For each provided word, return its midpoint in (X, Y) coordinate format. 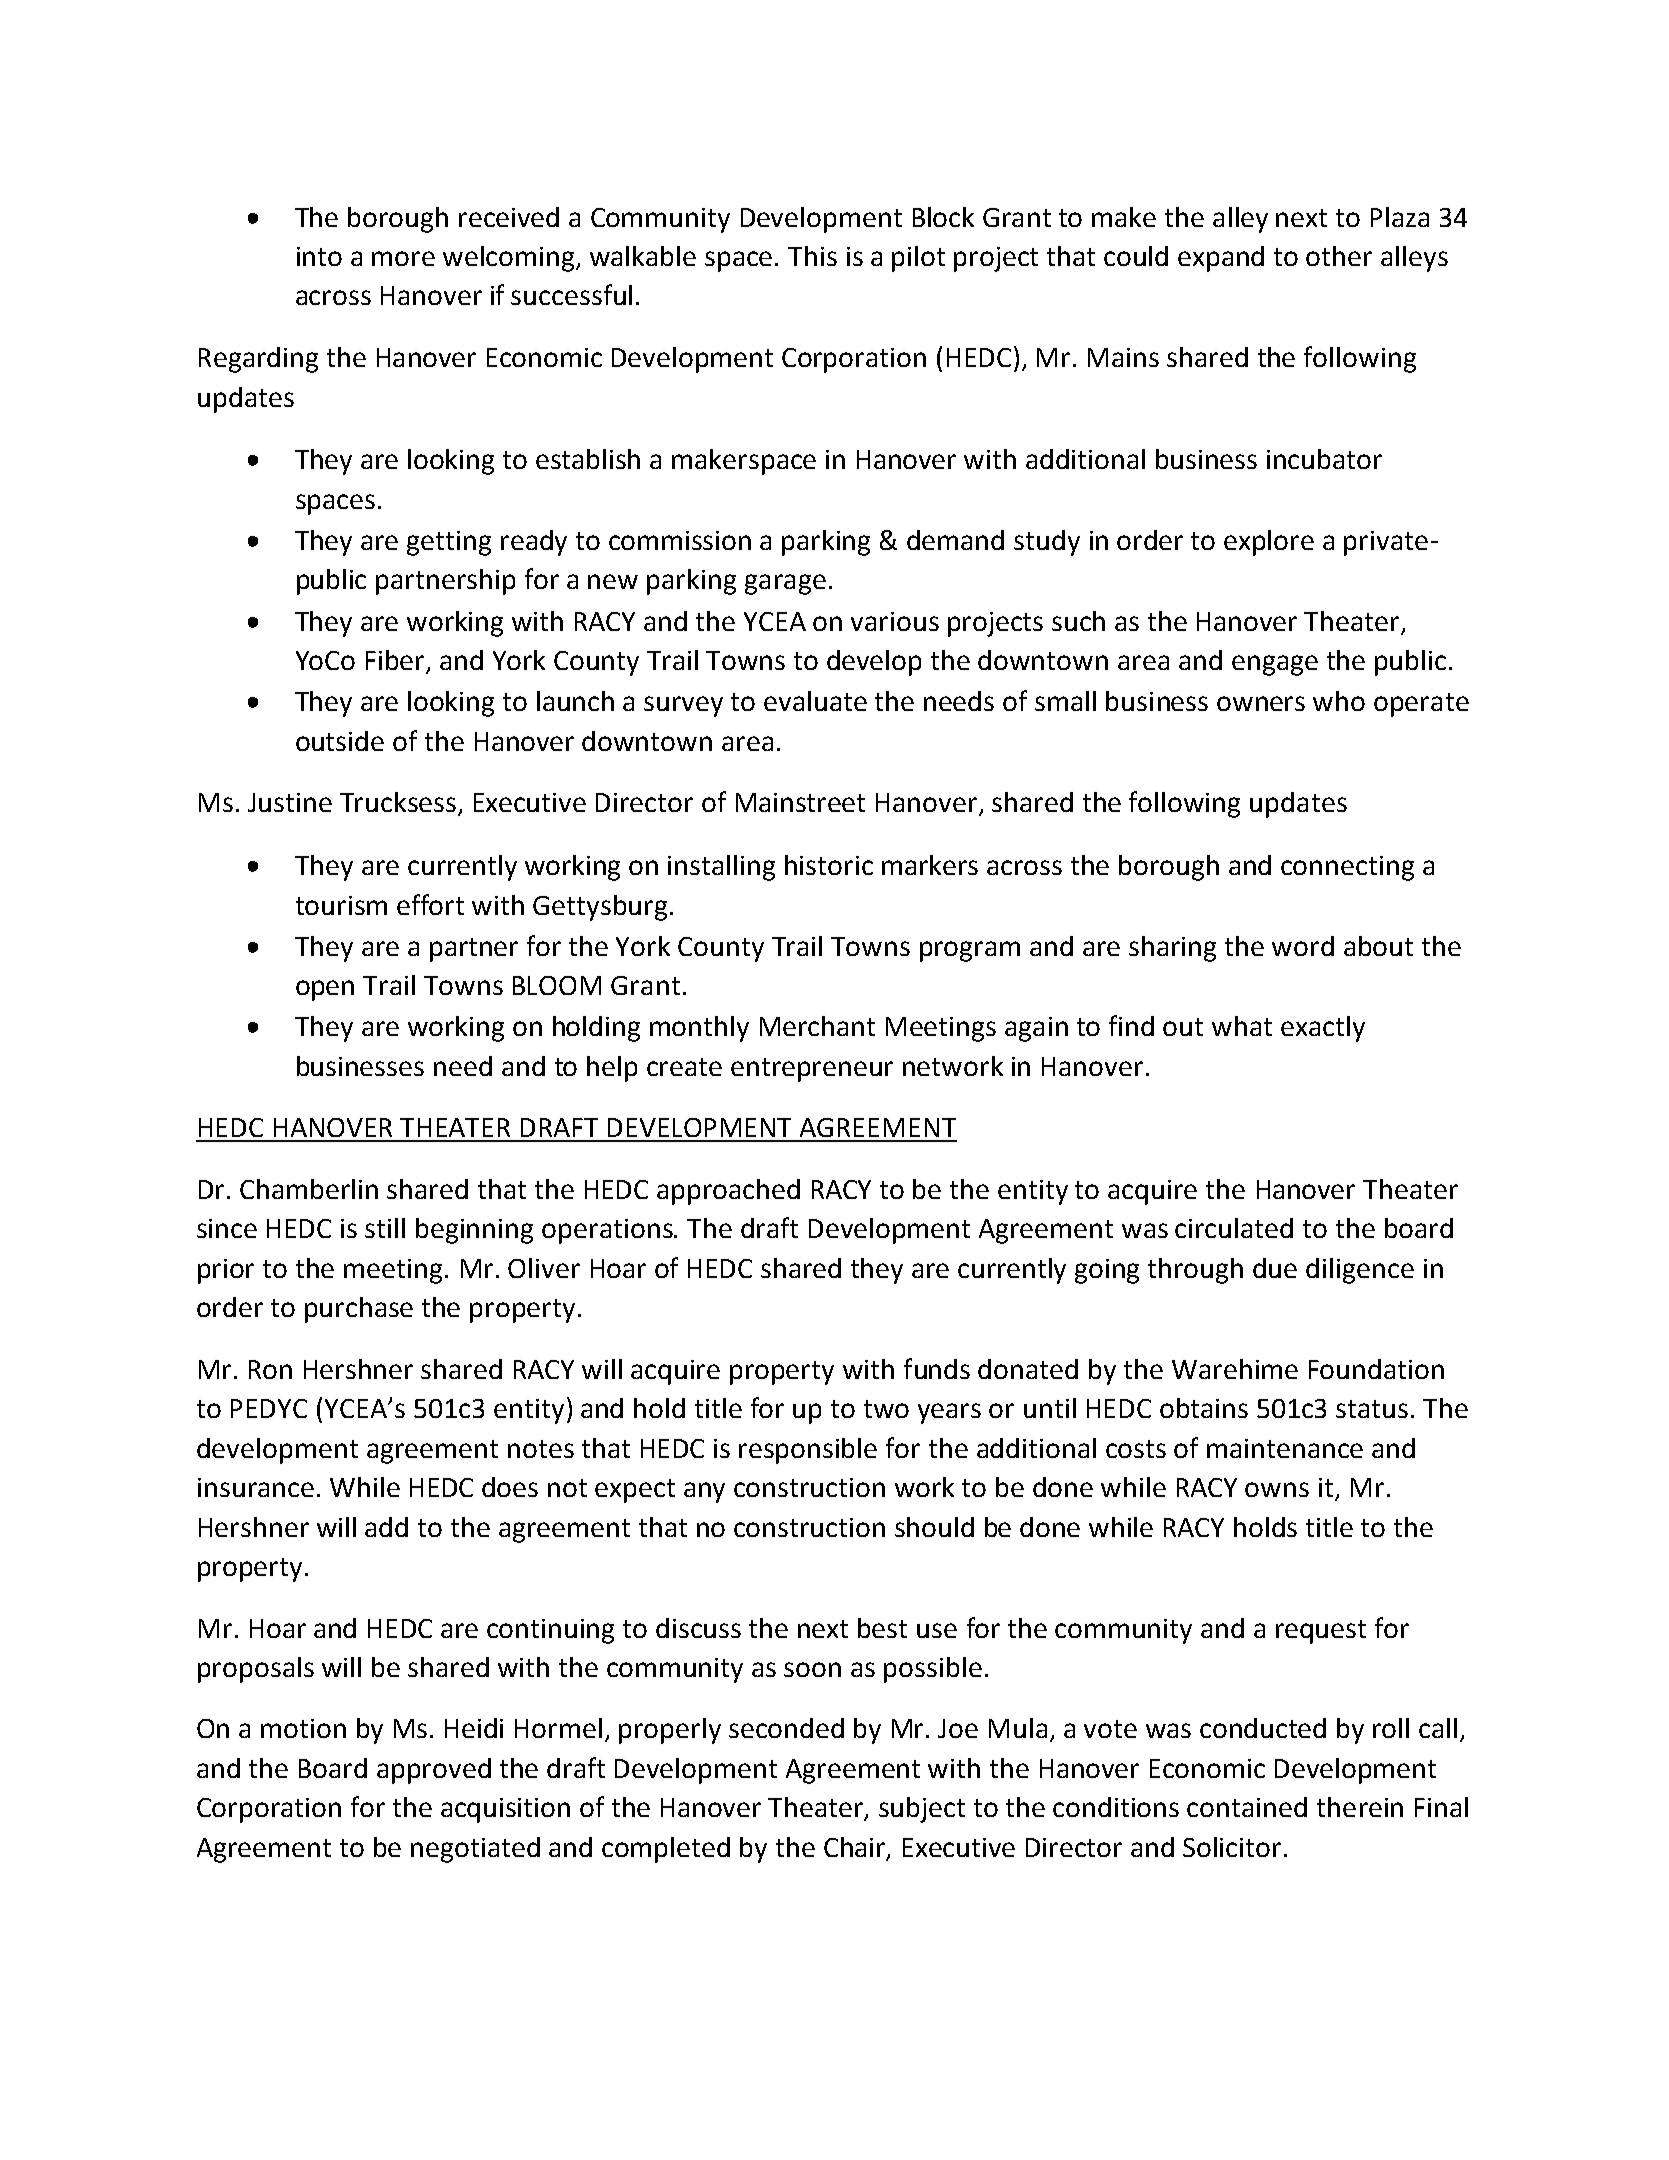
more (403, 258)
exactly (1323, 1029)
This (812, 256)
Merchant (817, 1026)
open (325, 990)
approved (434, 1771)
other (1339, 256)
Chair (856, 1848)
